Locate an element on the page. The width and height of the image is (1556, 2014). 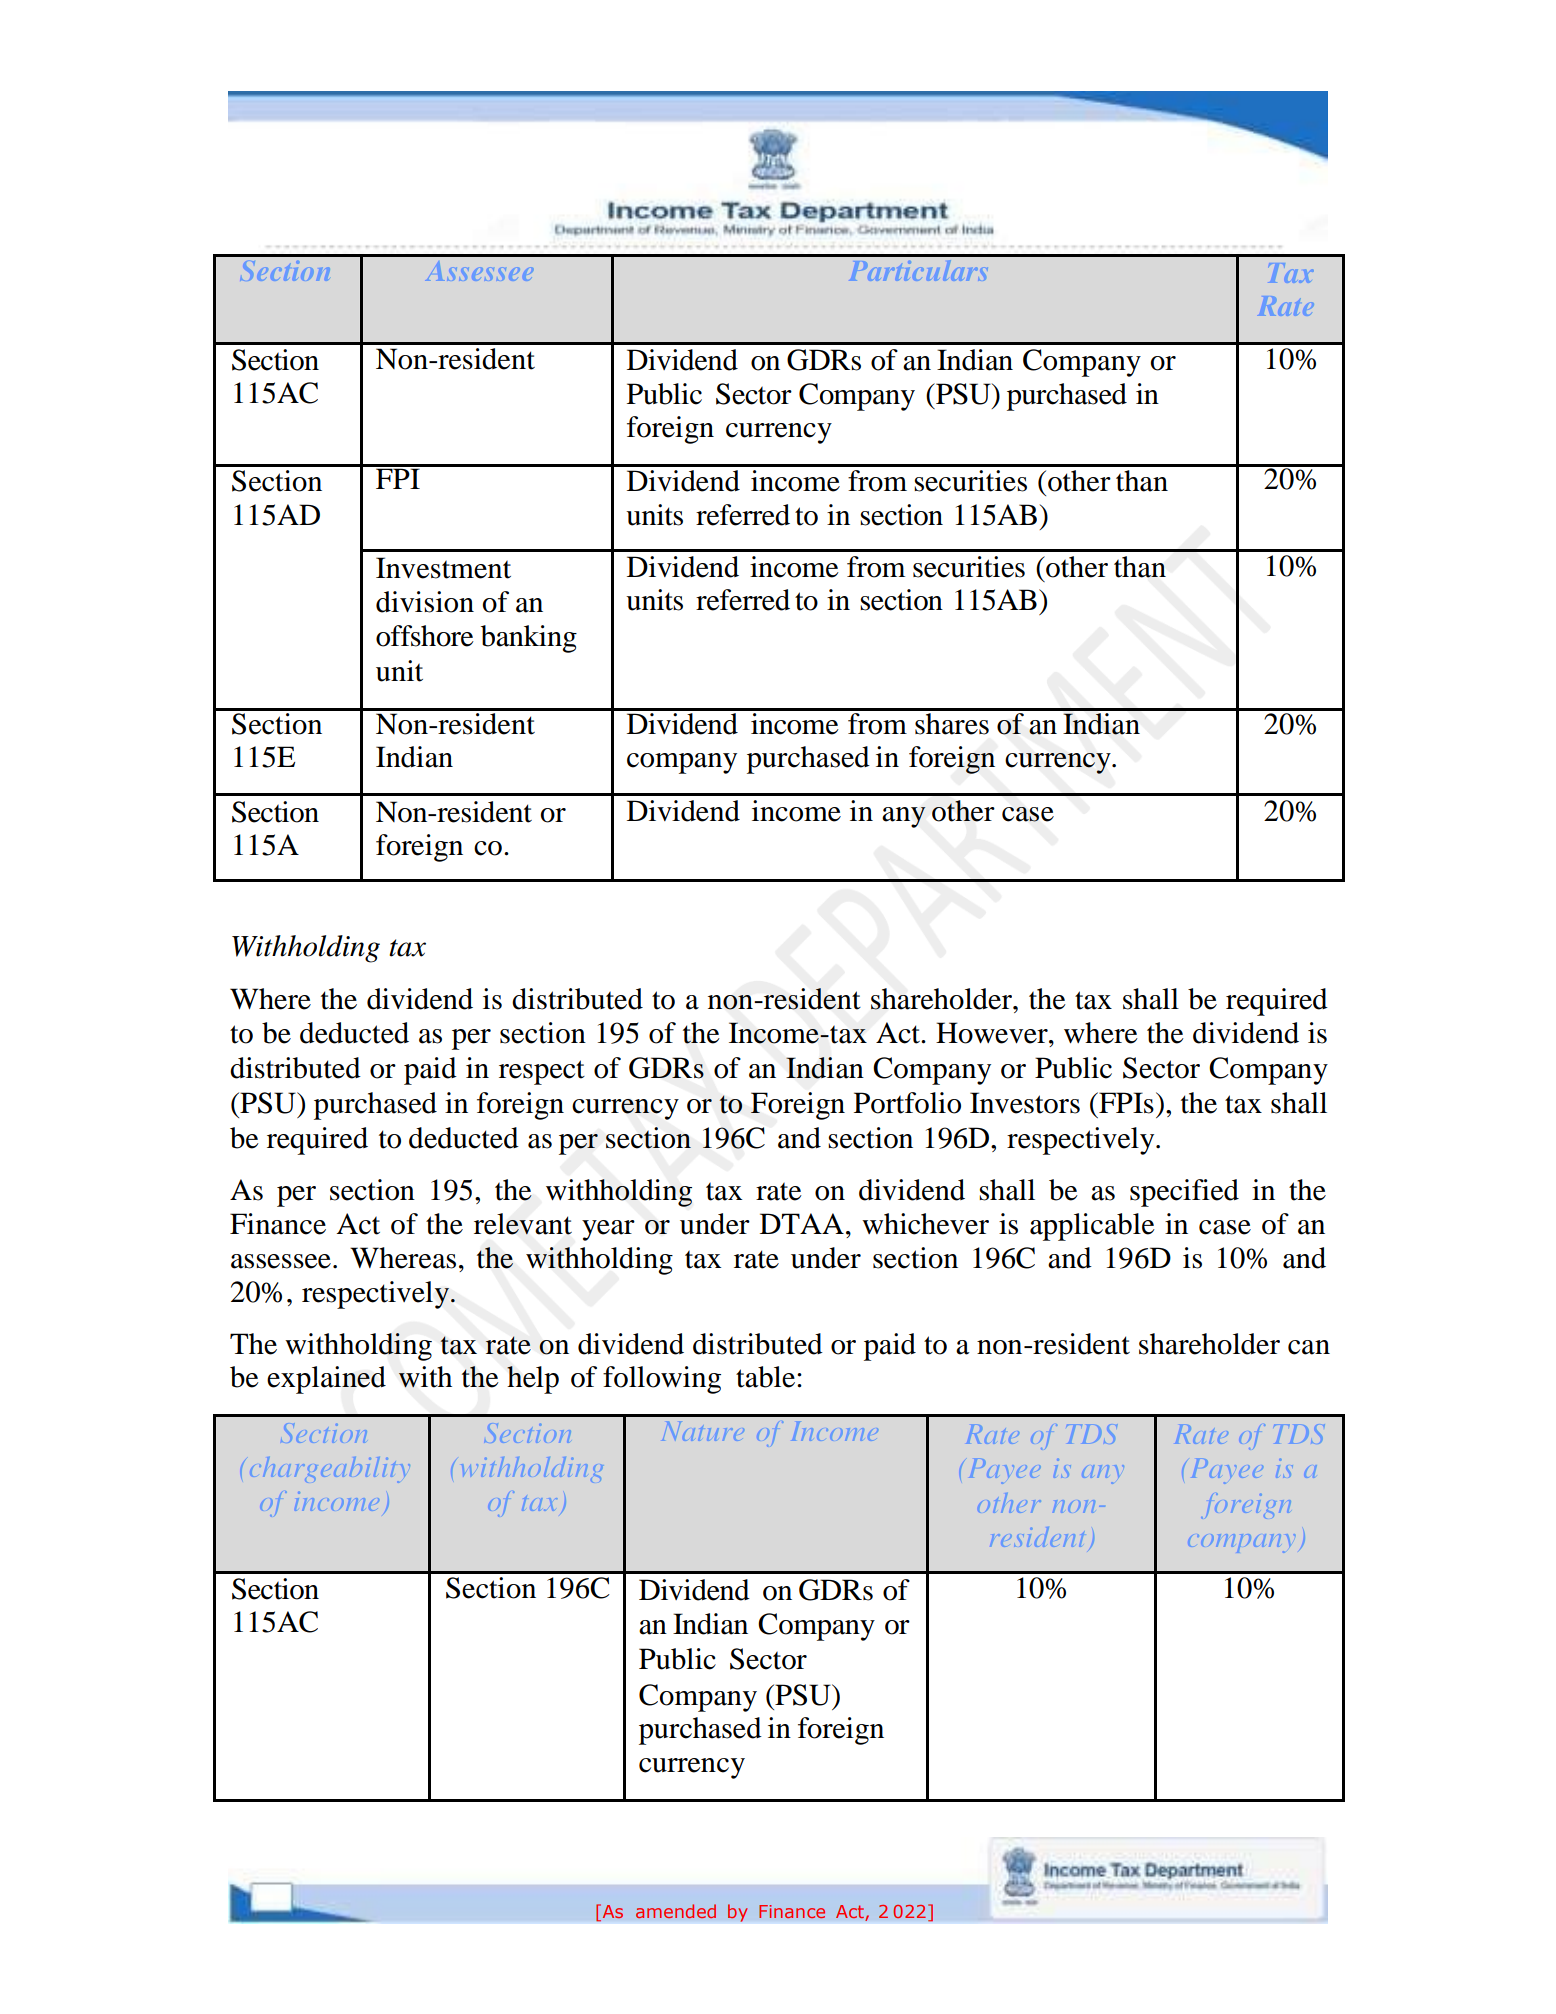
banking is located at coordinates (529, 639).
